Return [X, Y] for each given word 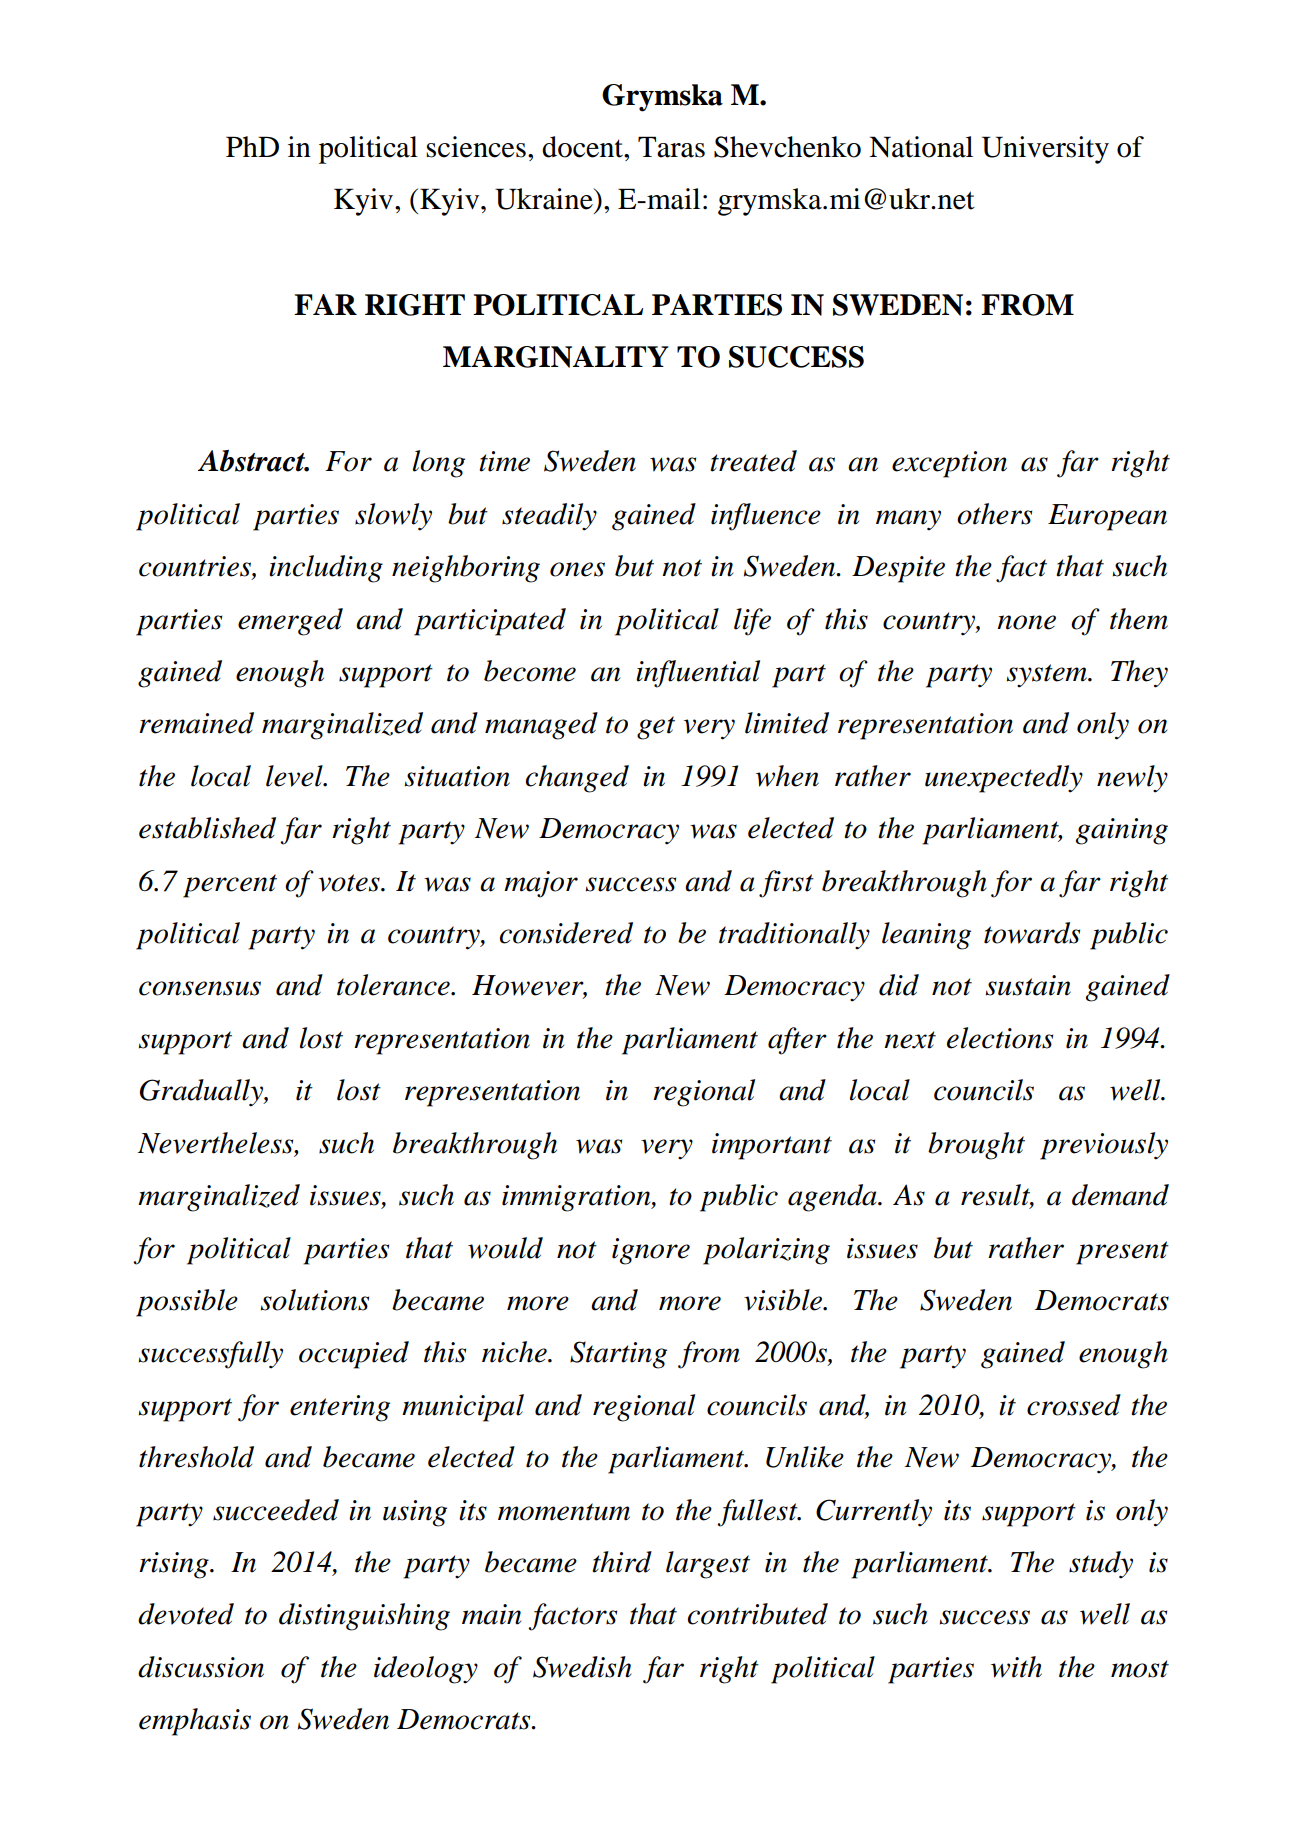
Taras [671, 147]
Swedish [582, 1667]
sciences [476, 147]
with [1016, 1667]
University [1045, 150]
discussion [201, 1667]
